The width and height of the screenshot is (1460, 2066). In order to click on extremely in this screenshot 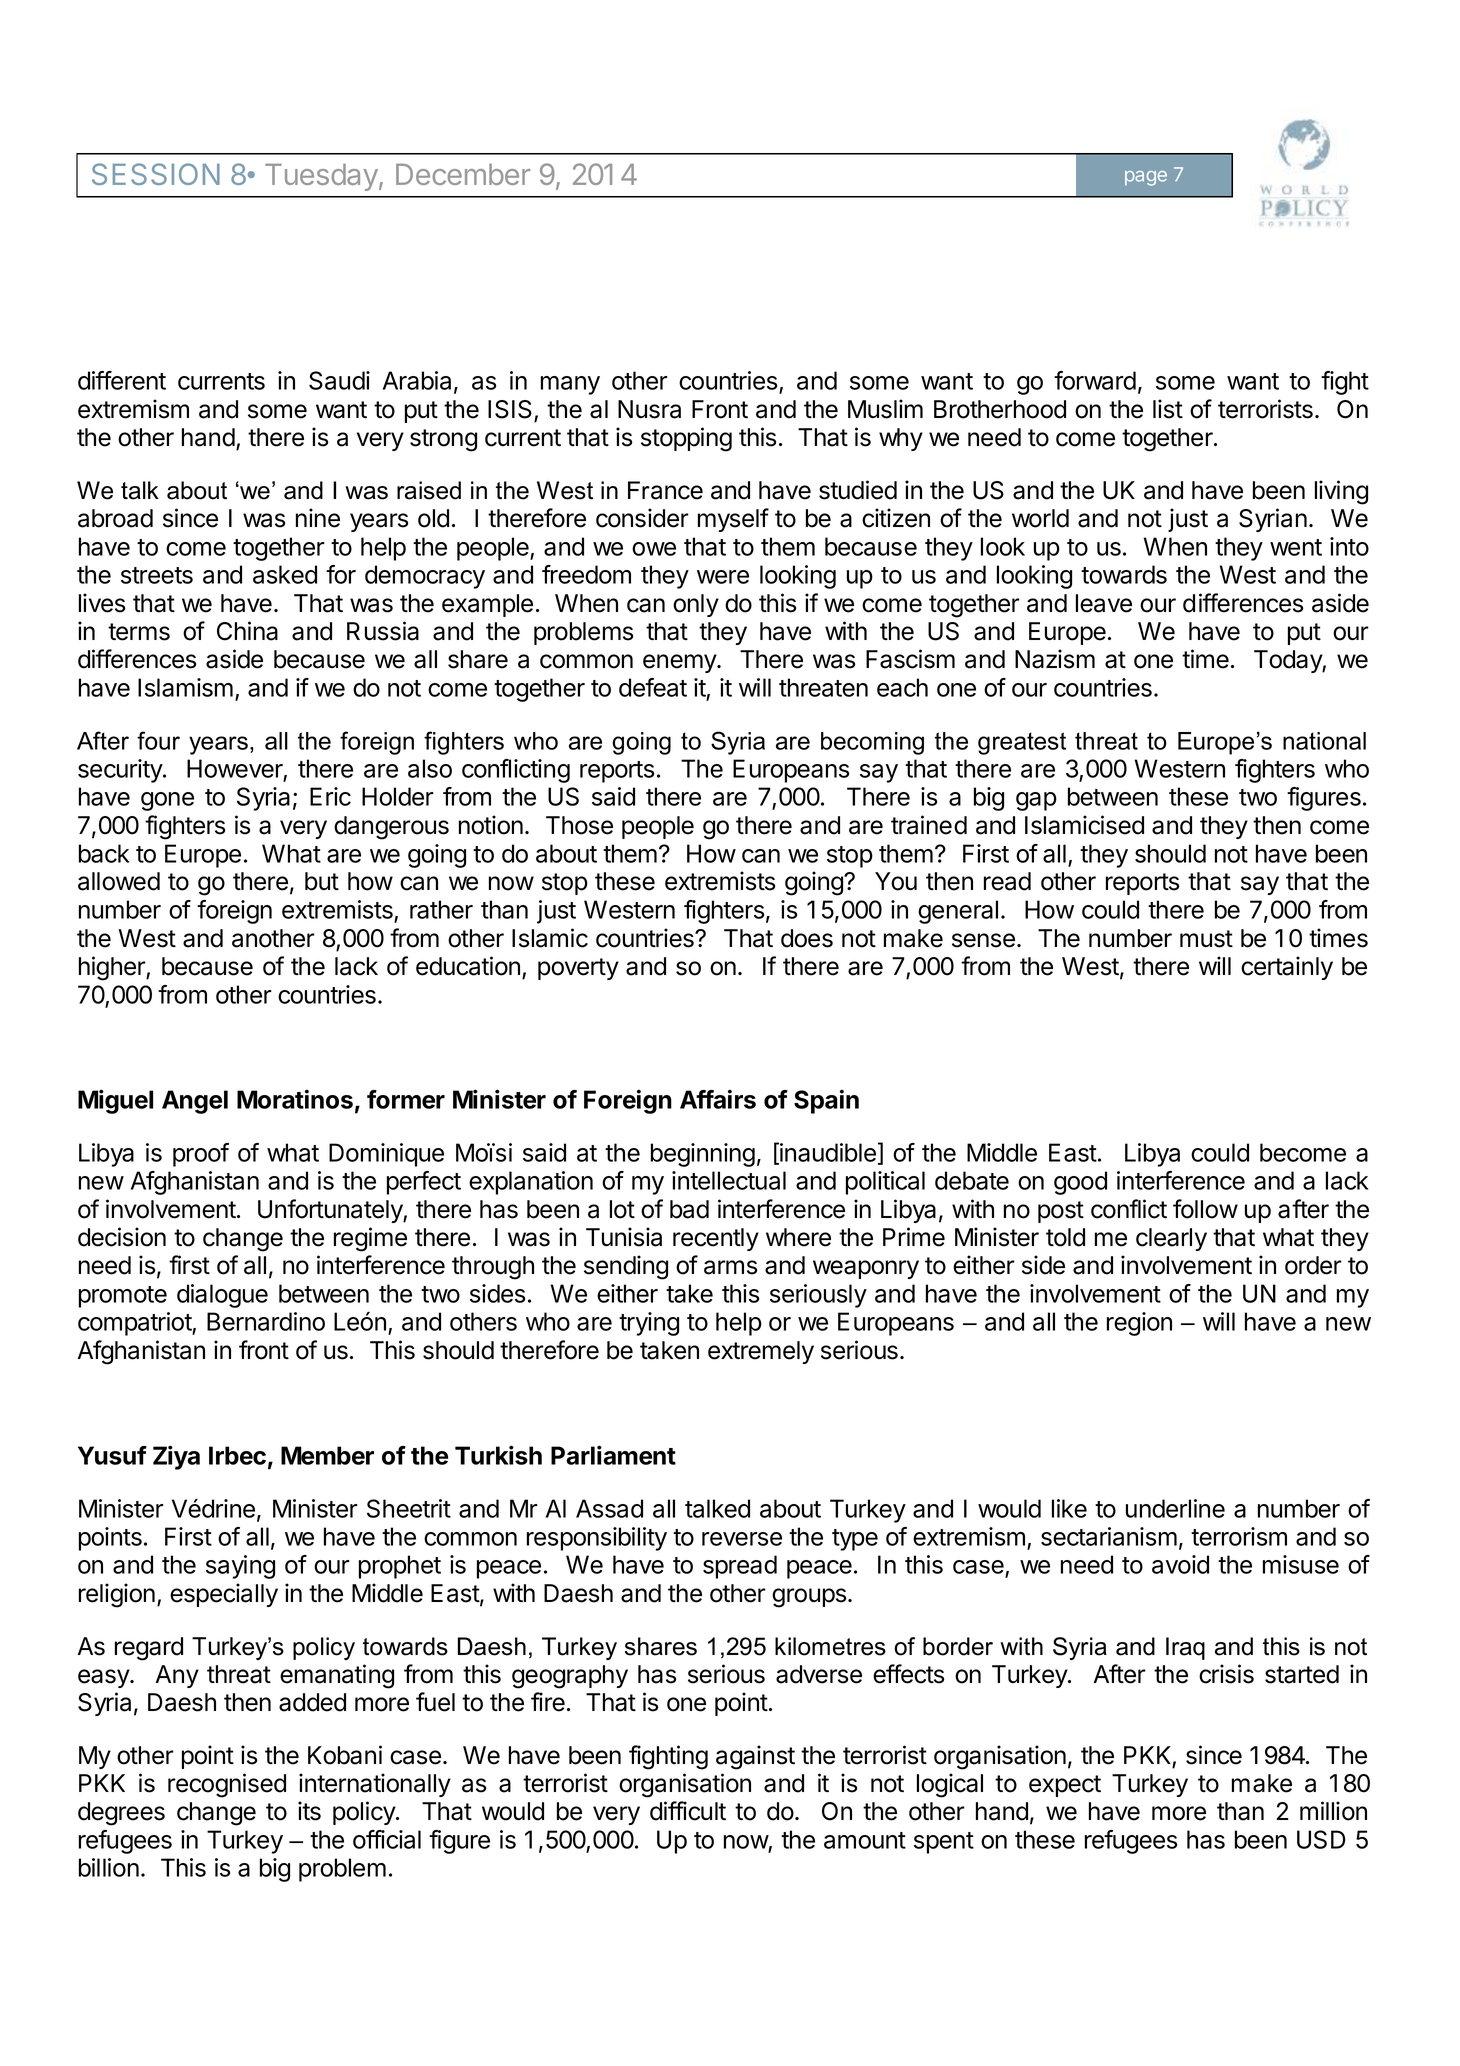, I will do `click(761, 1352)`.
